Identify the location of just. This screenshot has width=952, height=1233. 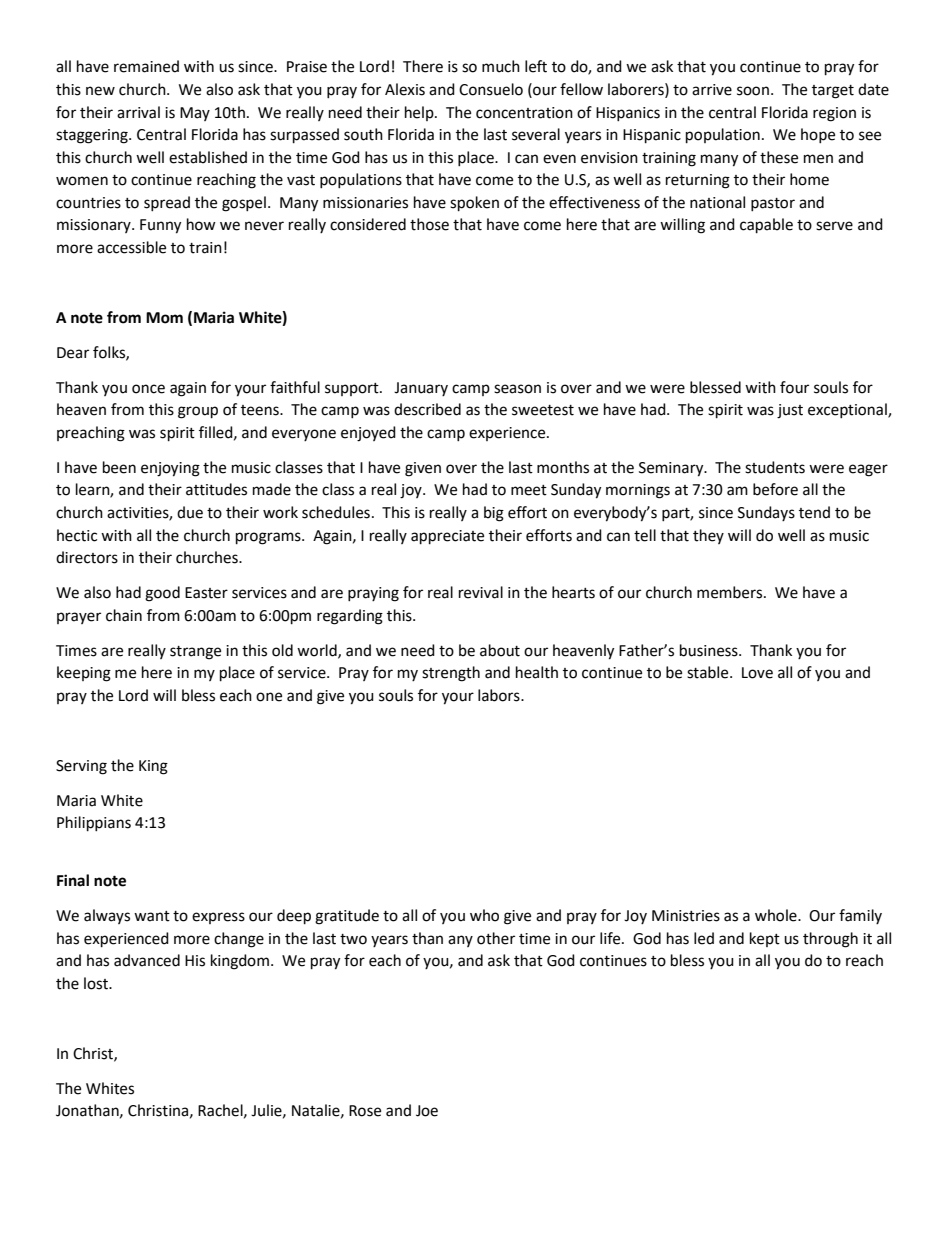
(790, 411).
